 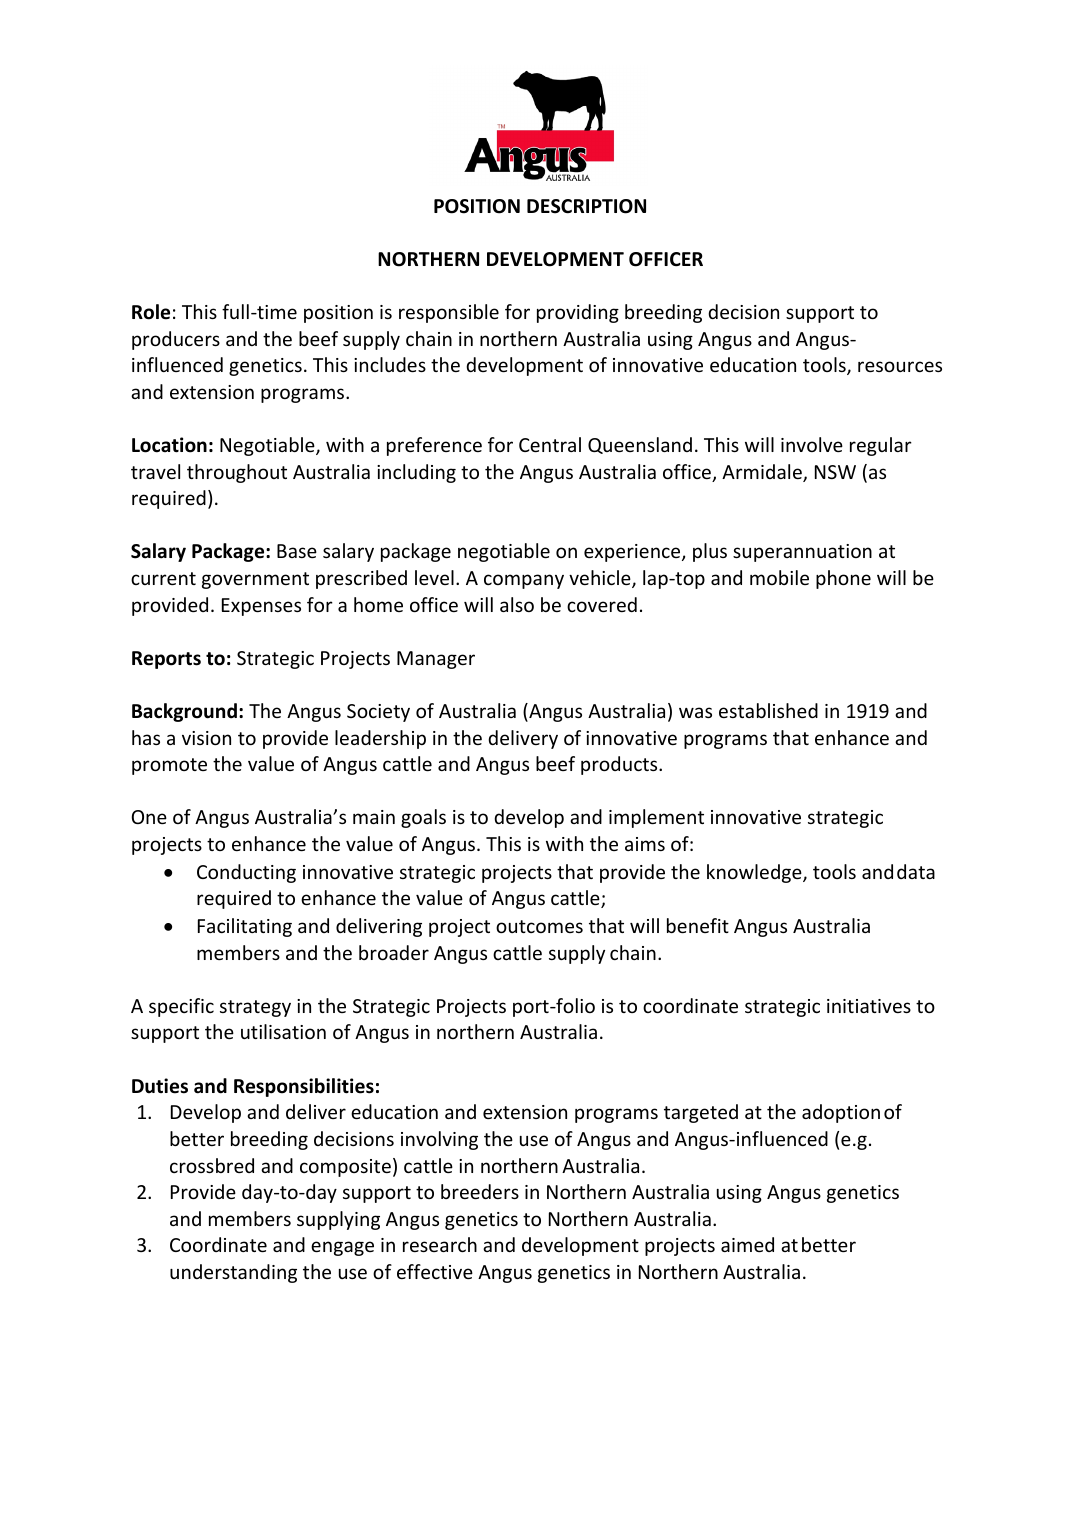 What do you see at coordinates (586, 206) in the screenshot?
I see `DESCRIPTION` at bounding box center [586, 206].
